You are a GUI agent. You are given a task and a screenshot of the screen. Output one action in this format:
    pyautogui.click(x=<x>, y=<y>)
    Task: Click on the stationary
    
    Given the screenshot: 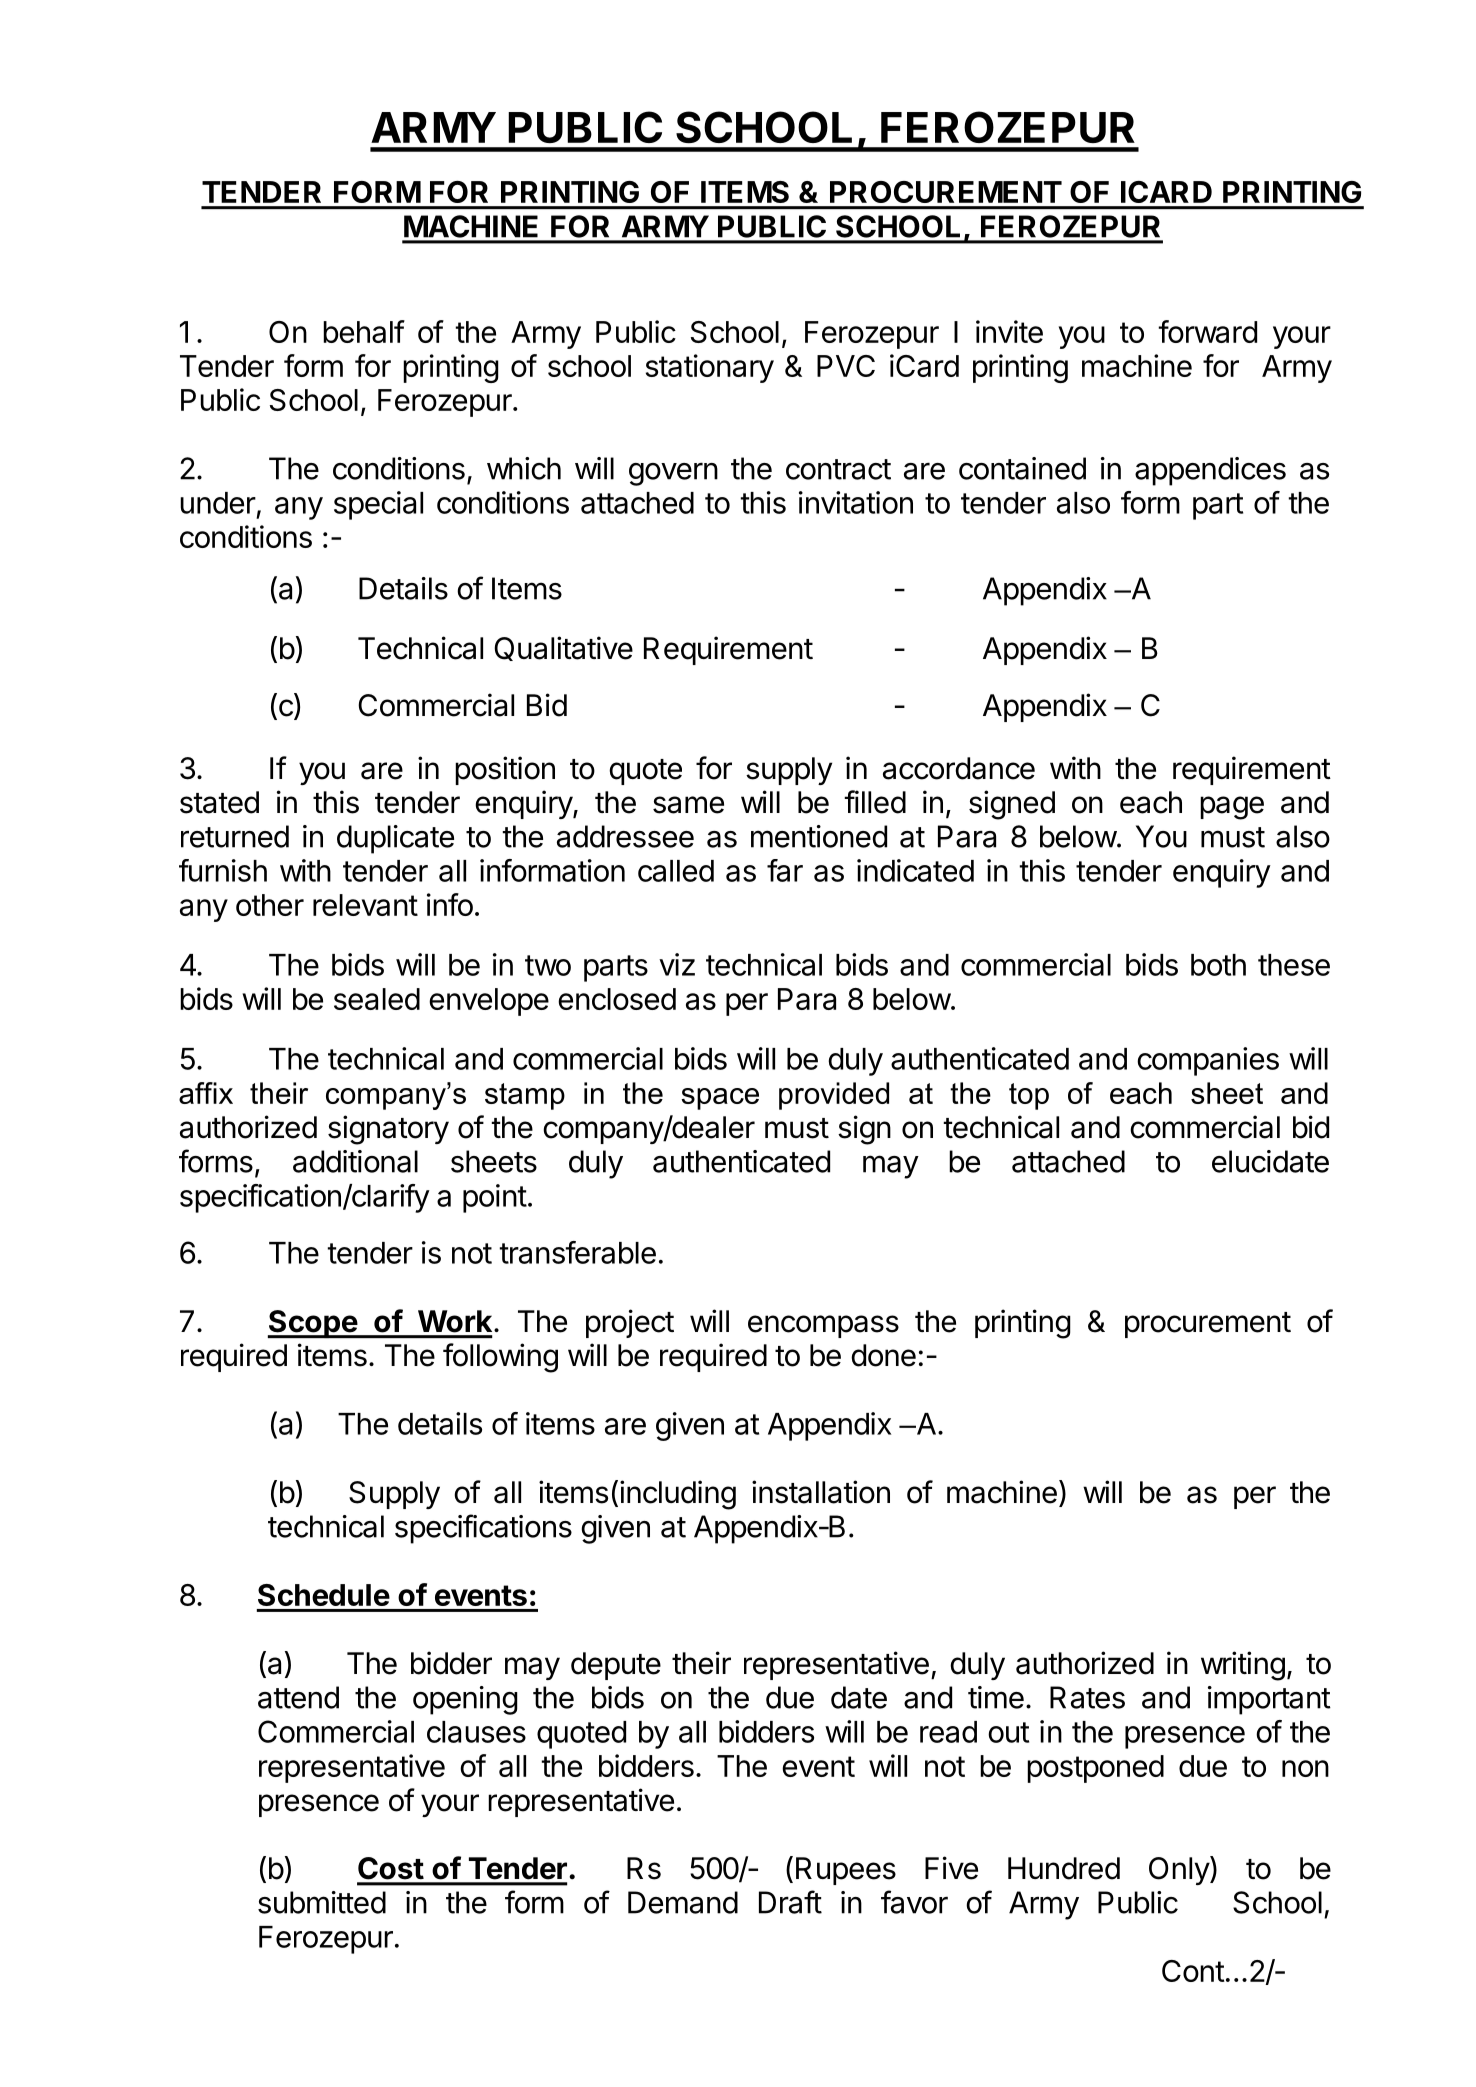 What is the action you would take?
    pyautogui.click(x=710, y=368)
